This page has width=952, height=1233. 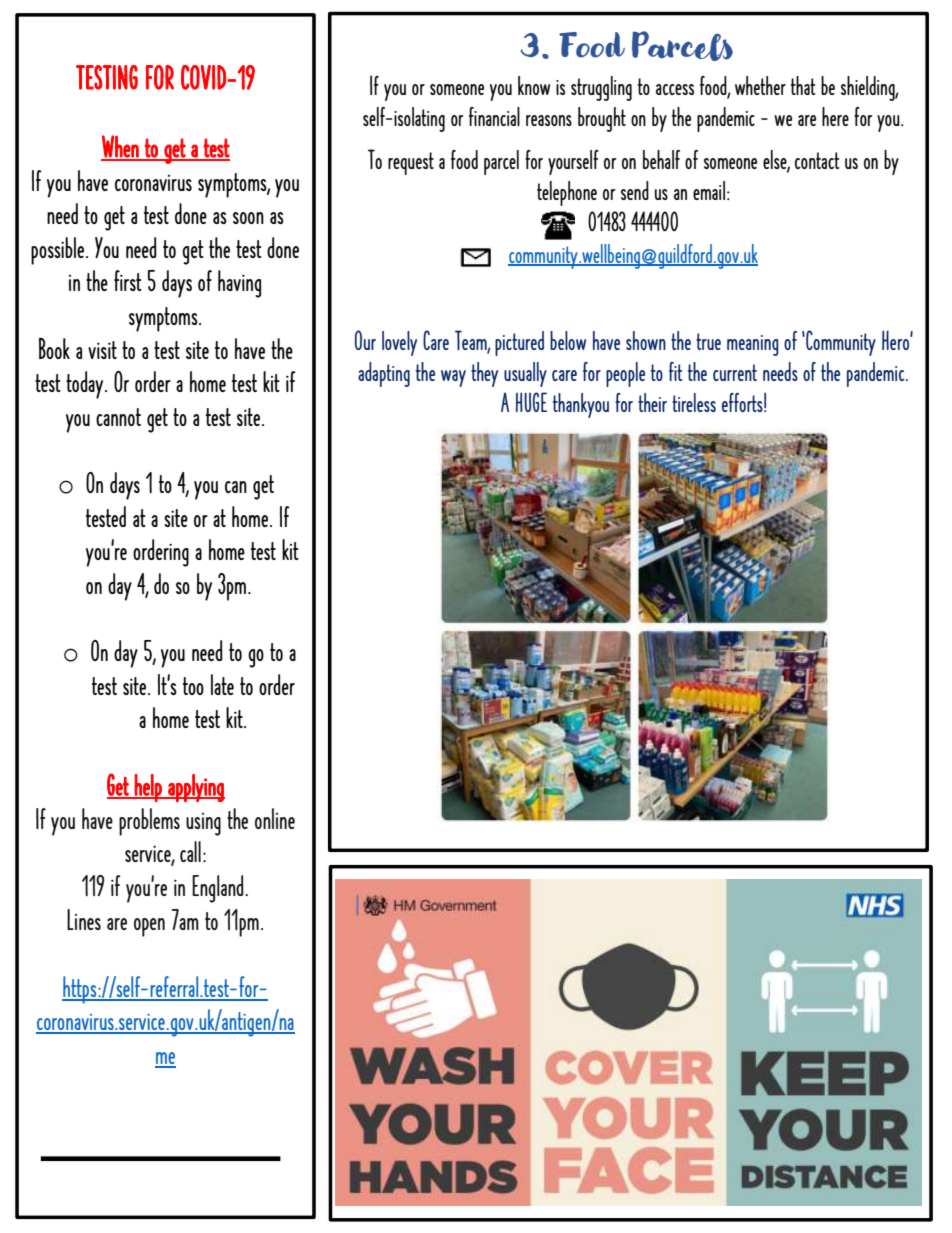 What do you see at coordinates (148, 788) in the page?
I see `help` at bounding box center [148, 788].
